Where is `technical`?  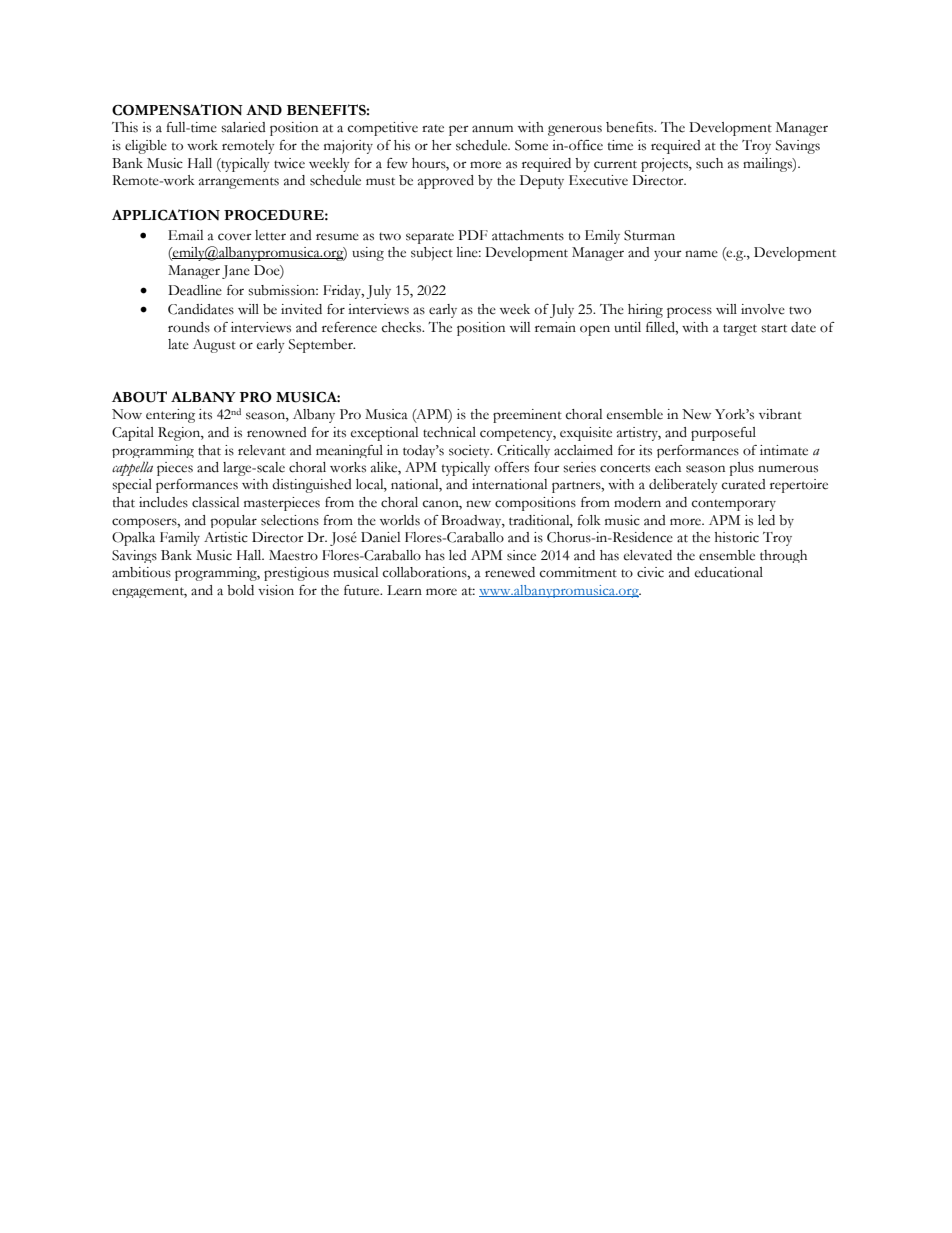 technical is located at coordinates (449, 432).
